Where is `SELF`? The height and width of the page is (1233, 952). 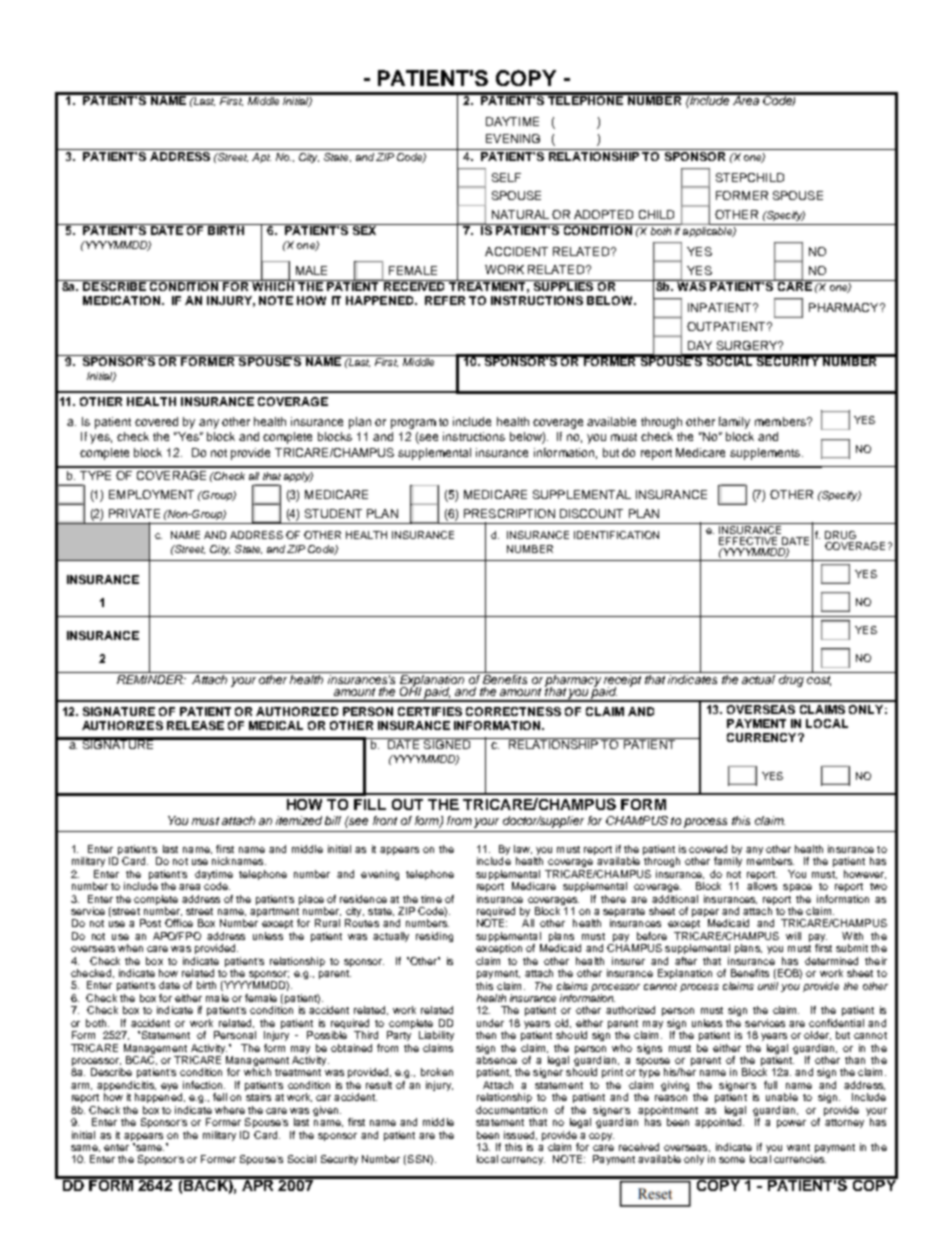 SELF is located at coordinates (506, 177).
